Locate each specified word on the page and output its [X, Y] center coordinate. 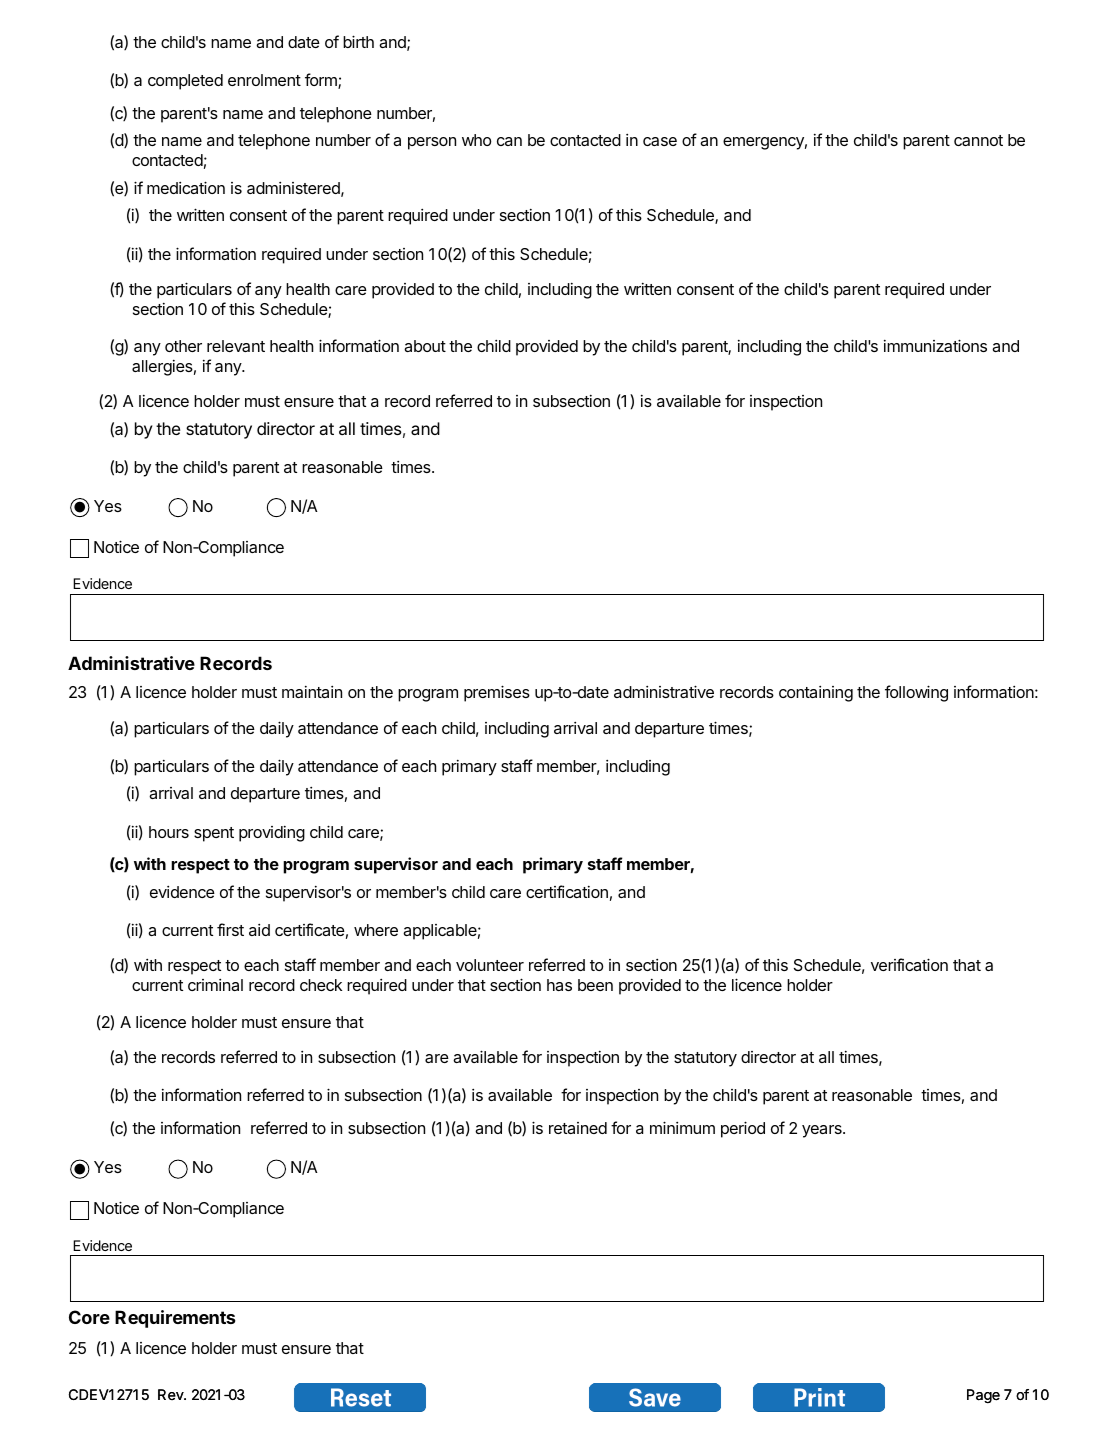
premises [497, 693]
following [916, 693]
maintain [312, 692]
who [477, 140]
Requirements [175, 1319]
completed [185, 82]
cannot [978, 140]
